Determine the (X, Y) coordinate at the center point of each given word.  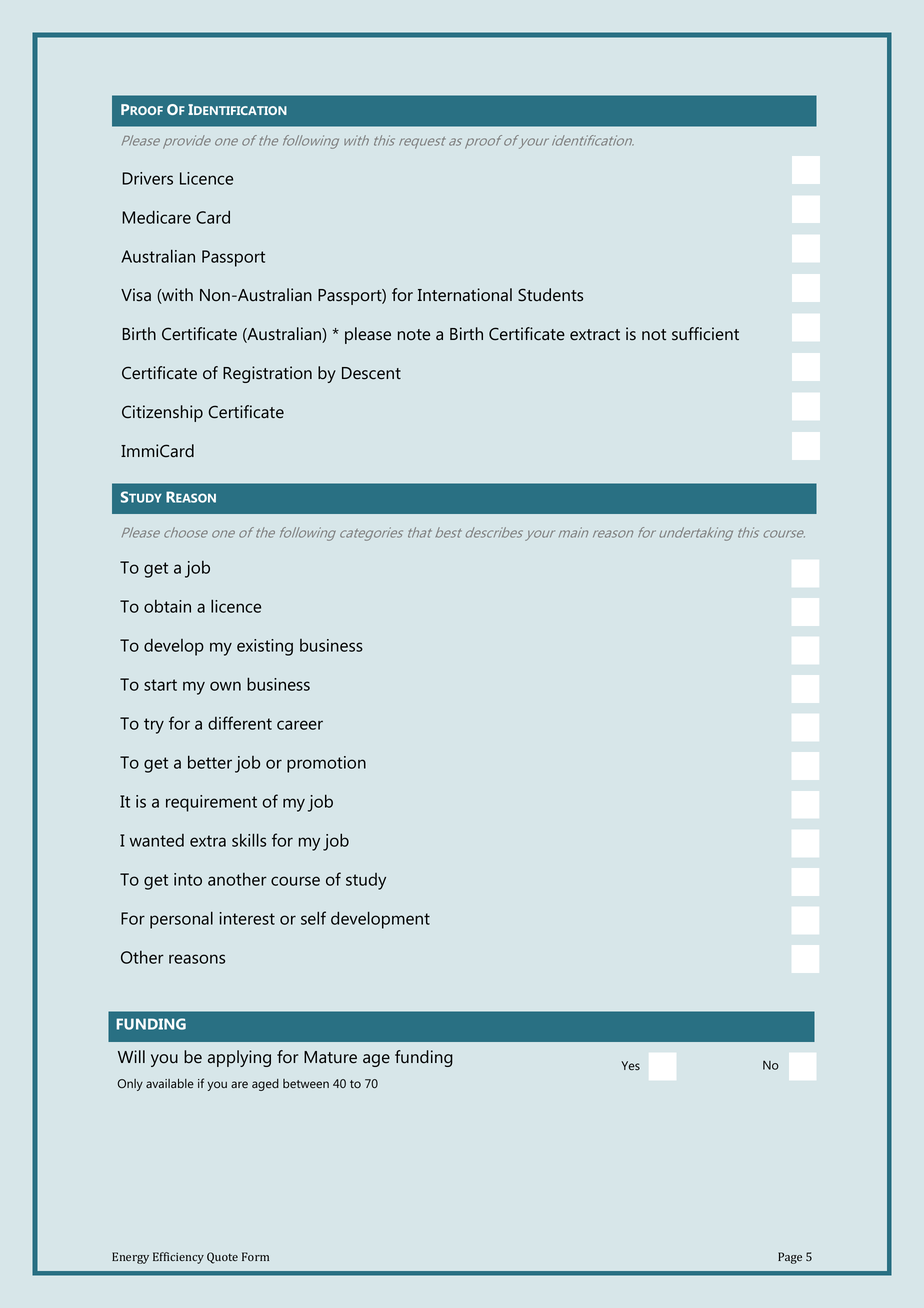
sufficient (705, 334)
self (313, 918)
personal (181, 920)
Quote (222, 1258)
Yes (630, 1066)
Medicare (156, 217)
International (465, 295)
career (300, 725)
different (240, 723)
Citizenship (162, 413)
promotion (326, 764)
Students (550, 295)
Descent (371, 373)
